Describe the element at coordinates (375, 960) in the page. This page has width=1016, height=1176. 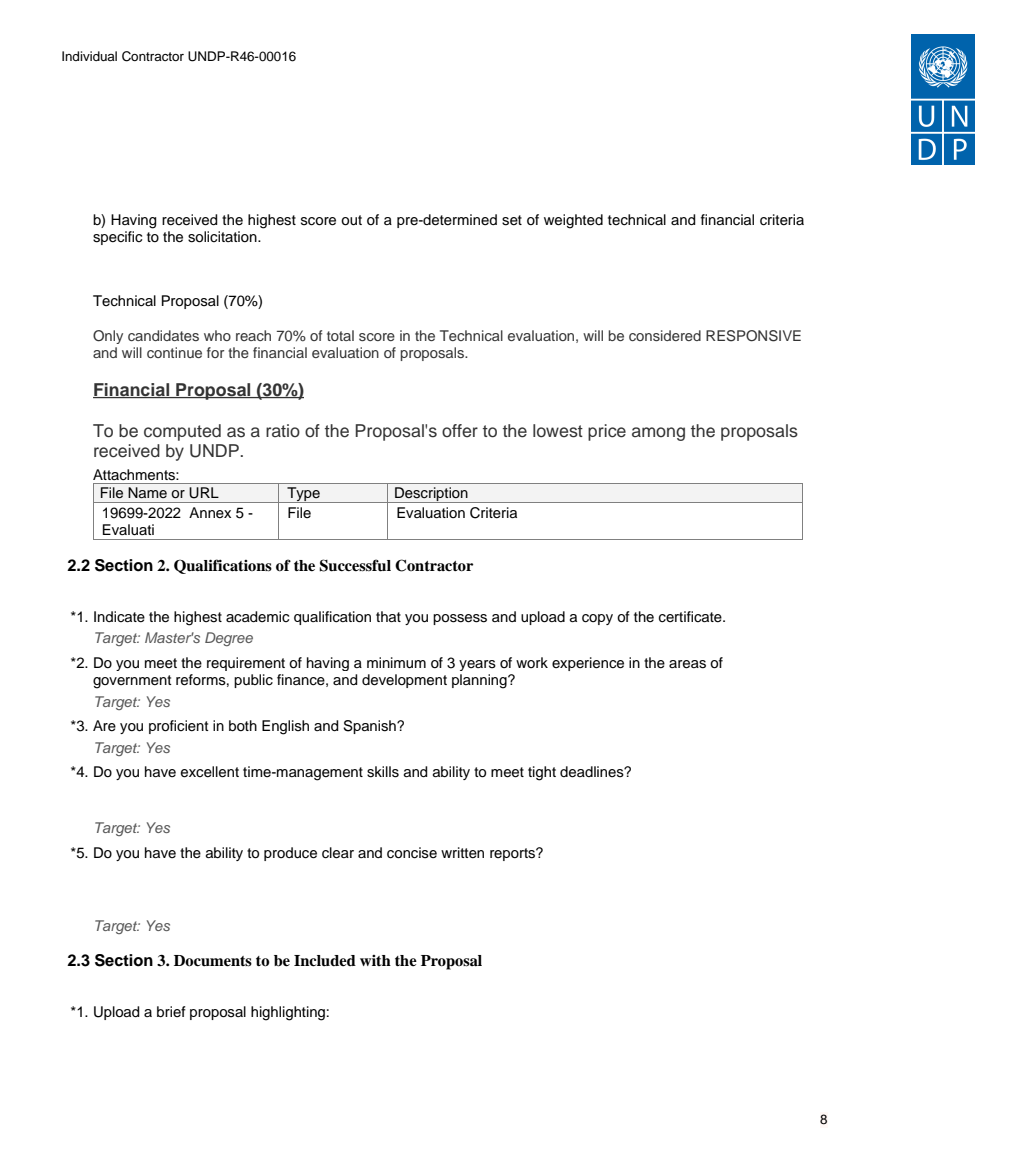
I see `with` at that location.
